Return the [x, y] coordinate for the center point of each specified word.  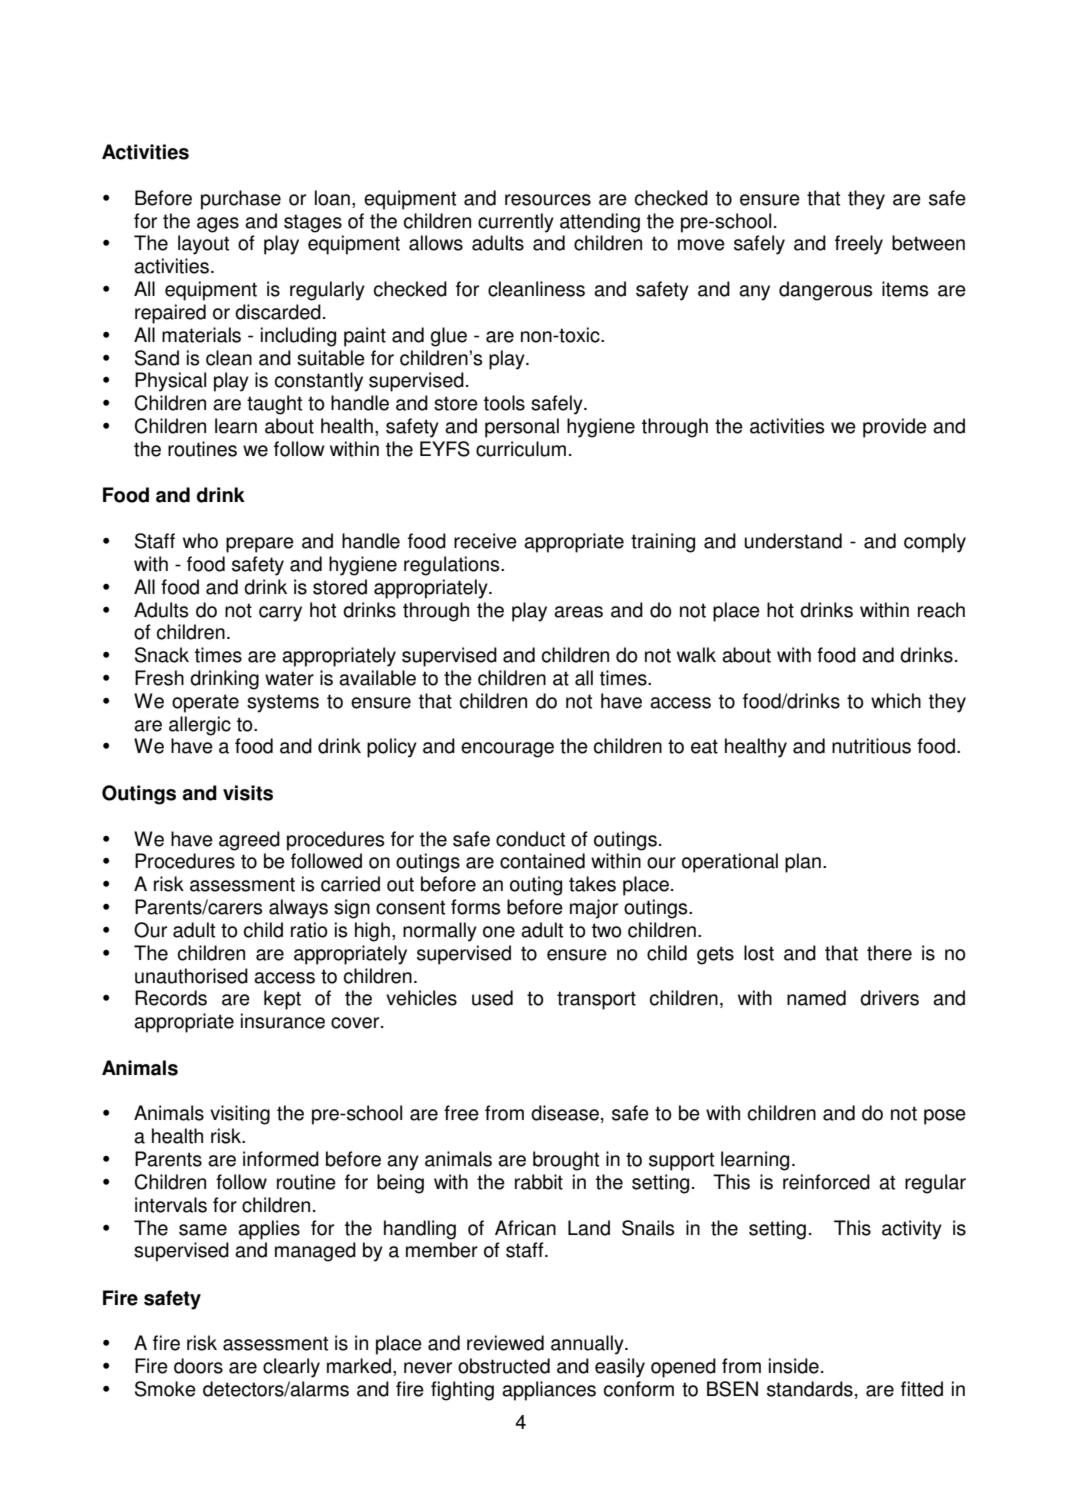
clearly [291, 1368]
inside [794, 1366]
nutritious [871, 746]
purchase [241, 200]
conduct [530, 839]
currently [516, 223]
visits [248, 793]
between [928, 243]
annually [588, 1345]
